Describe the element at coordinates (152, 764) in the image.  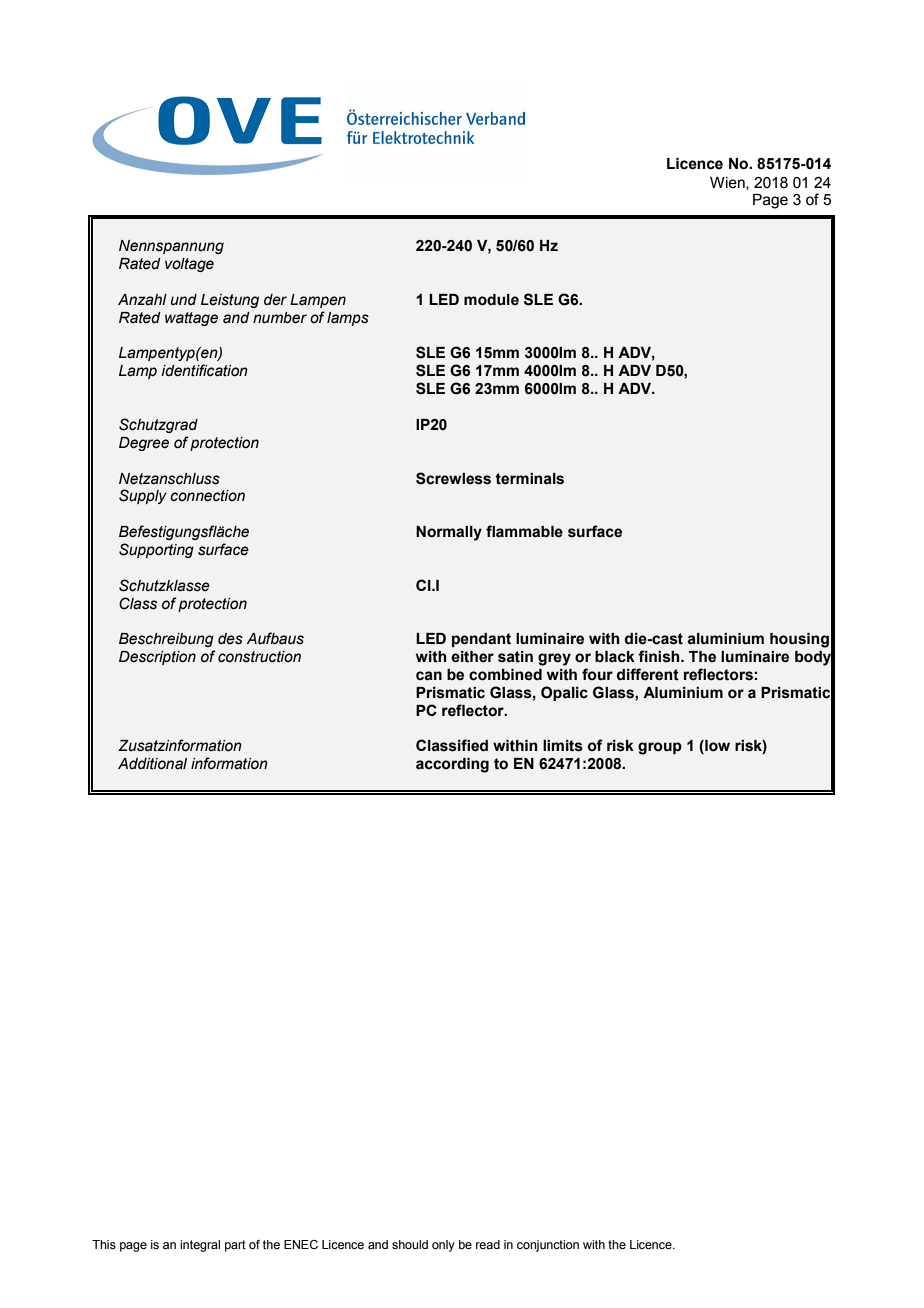
I see `Additional` at that location.
